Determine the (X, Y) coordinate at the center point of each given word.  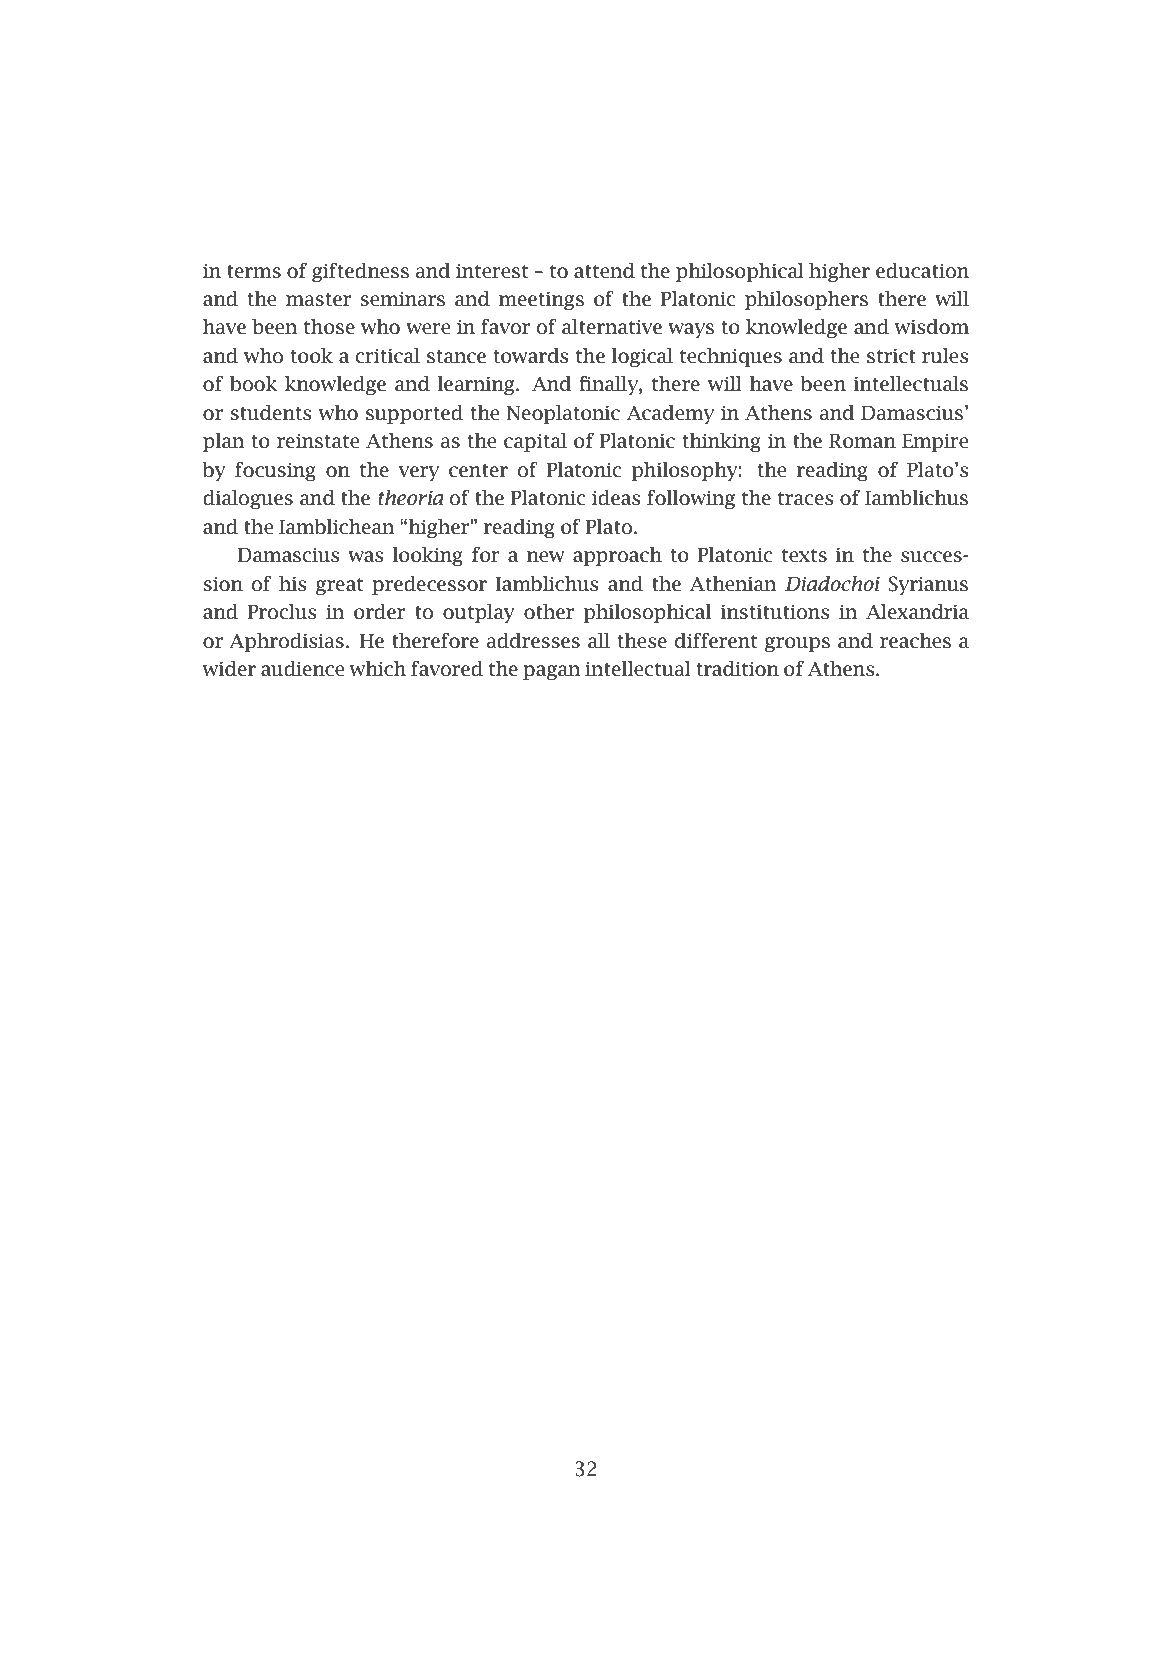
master (318, 300)
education (922, 271)
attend (604, 271)
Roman (862, 441)
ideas (616, 498)
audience (302, 669)
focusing (275, 471)
